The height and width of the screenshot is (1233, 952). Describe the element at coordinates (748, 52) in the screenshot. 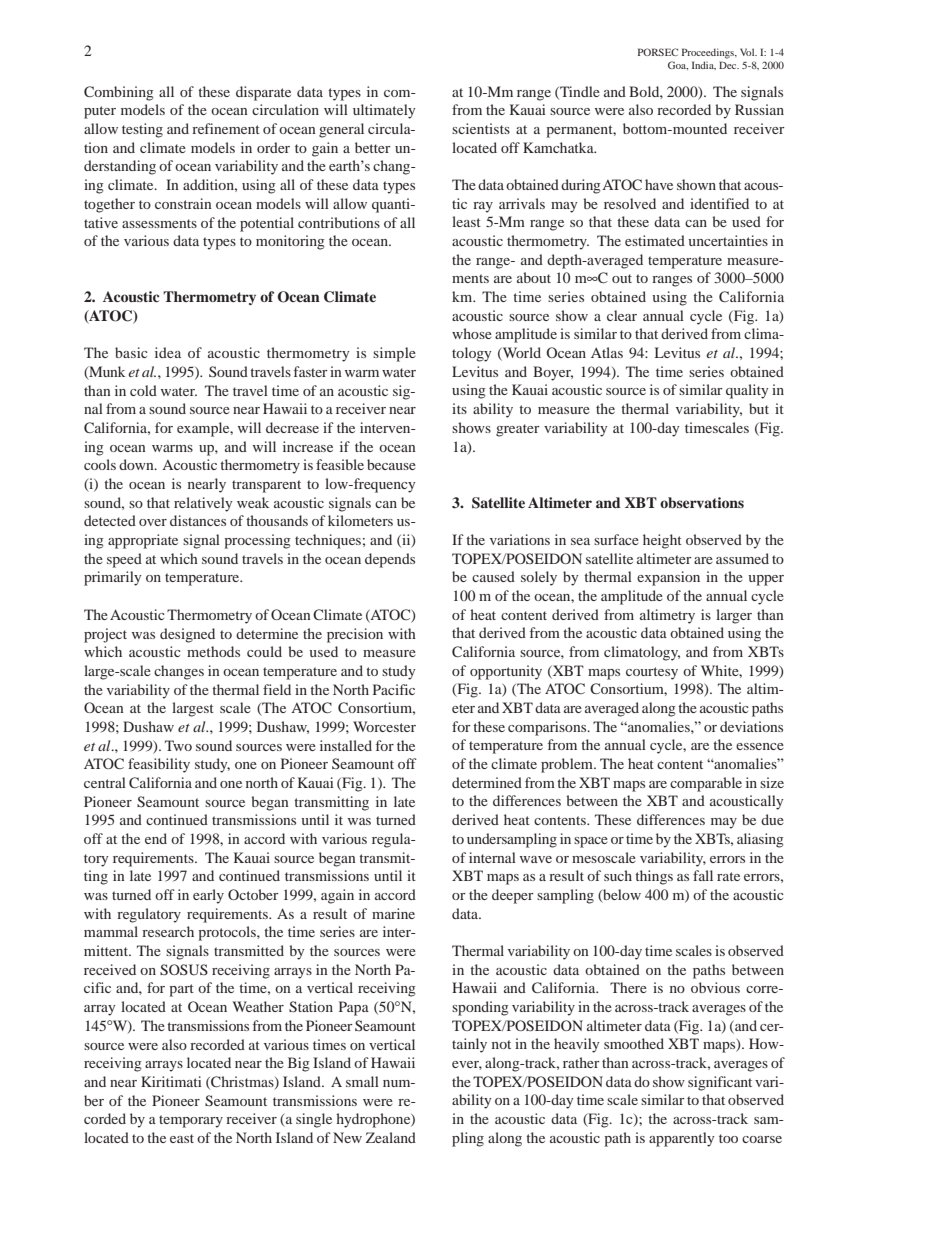

I see `Vol` at that location.
